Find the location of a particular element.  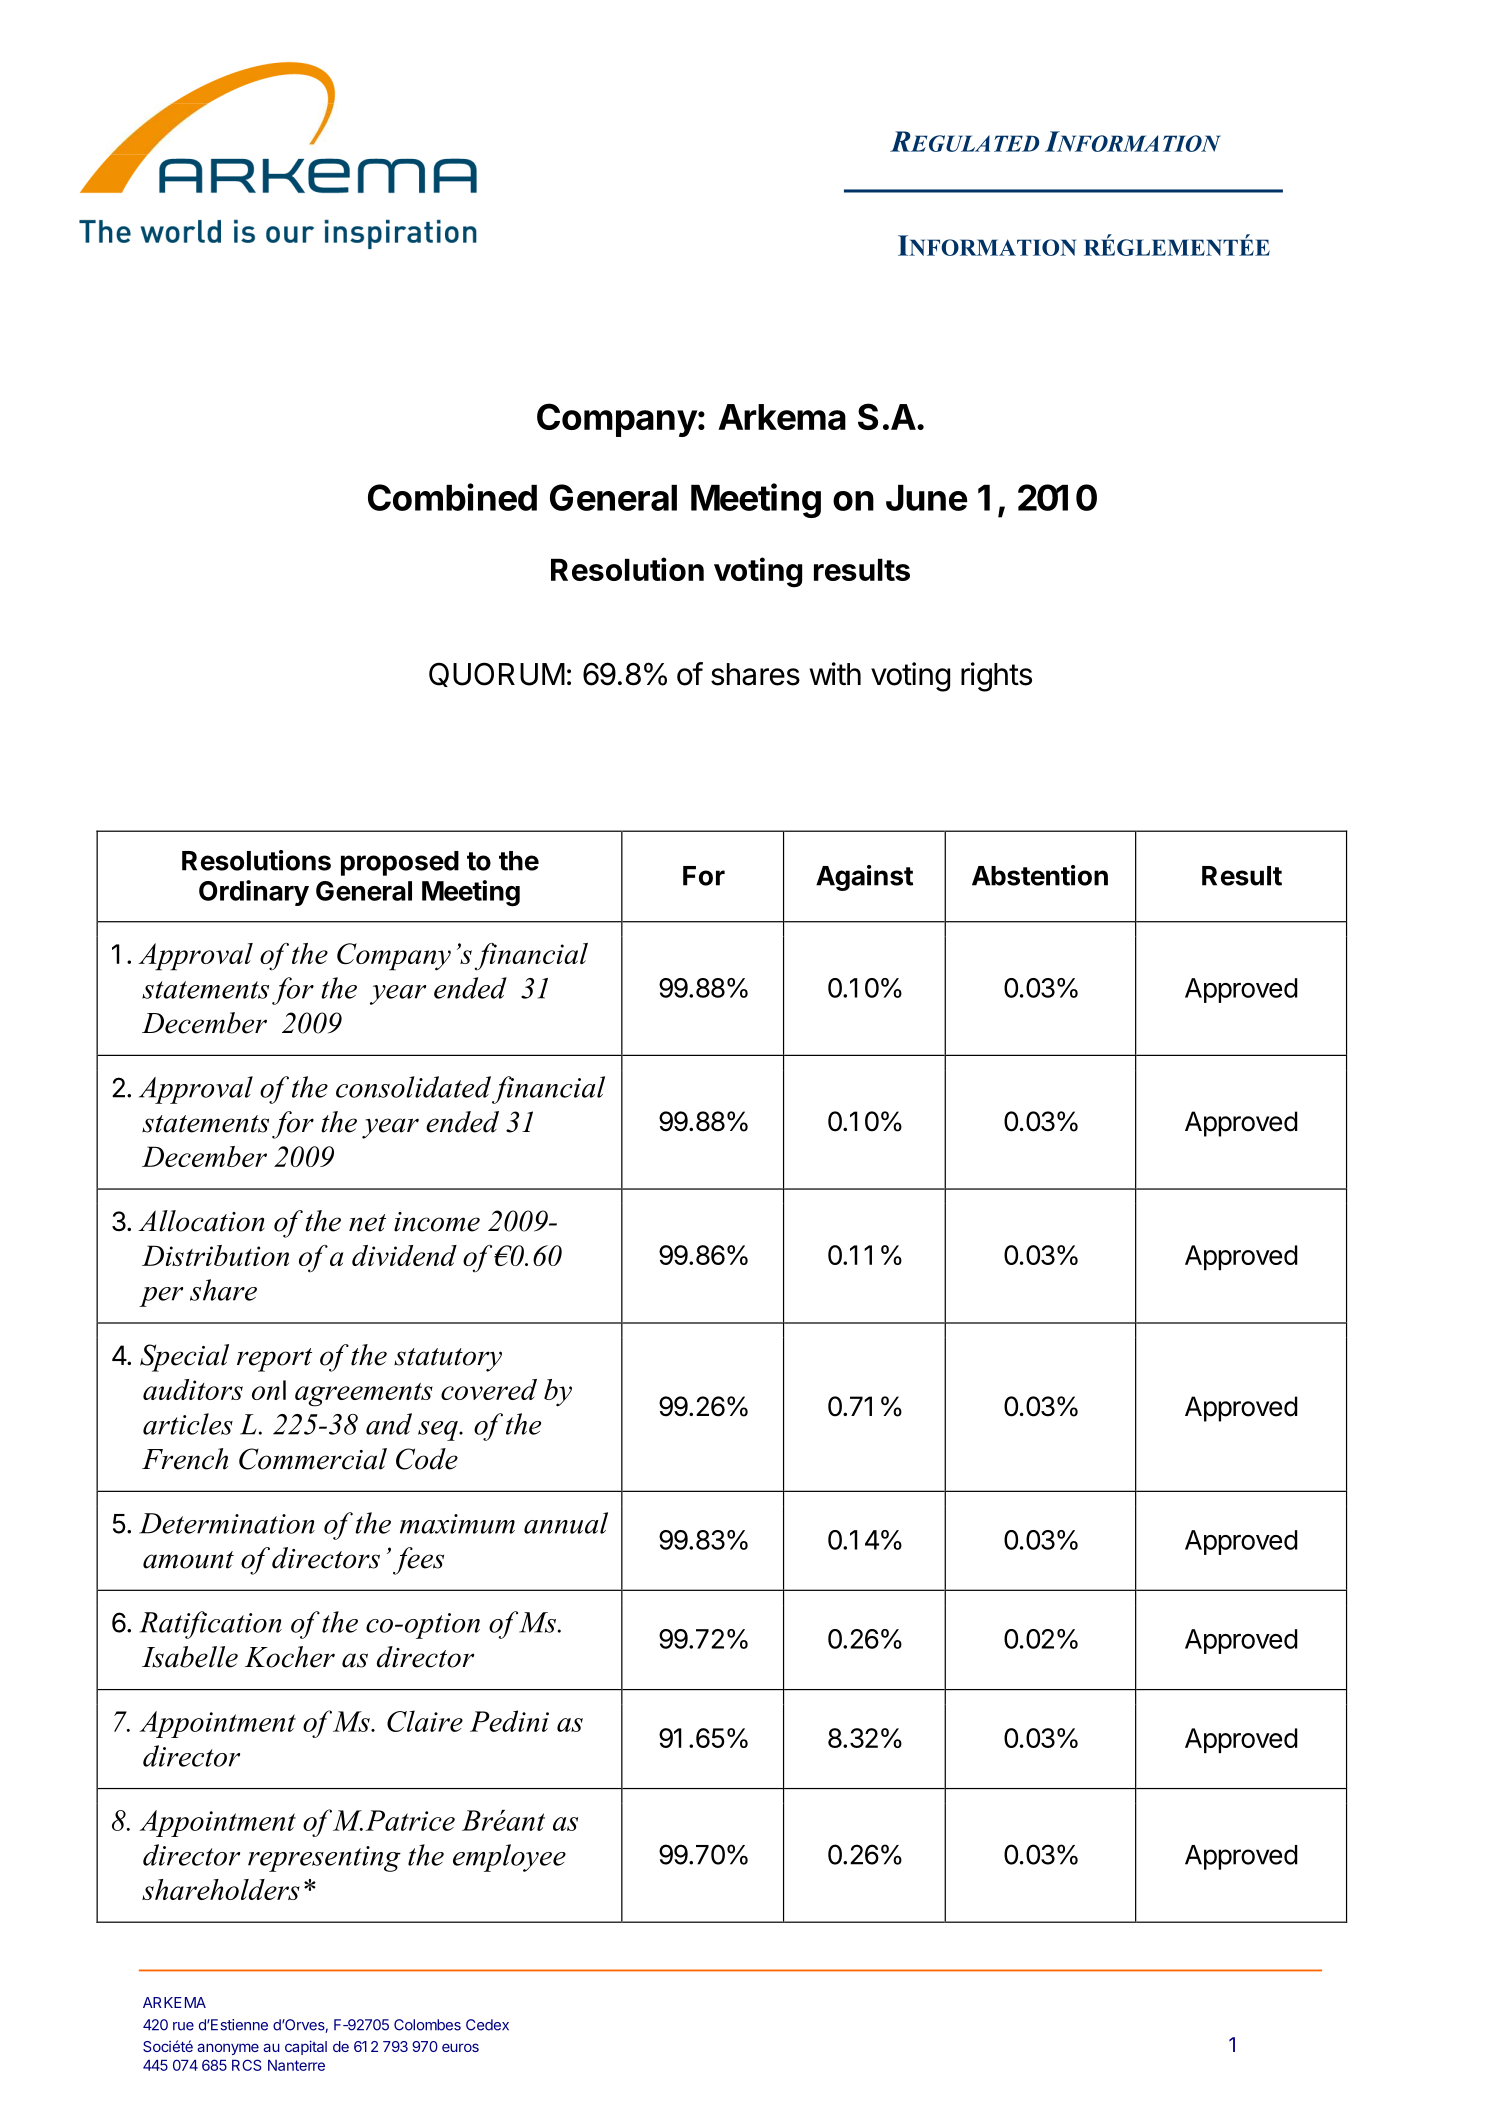

Isabelle is located at coordinates (190, 1657).
